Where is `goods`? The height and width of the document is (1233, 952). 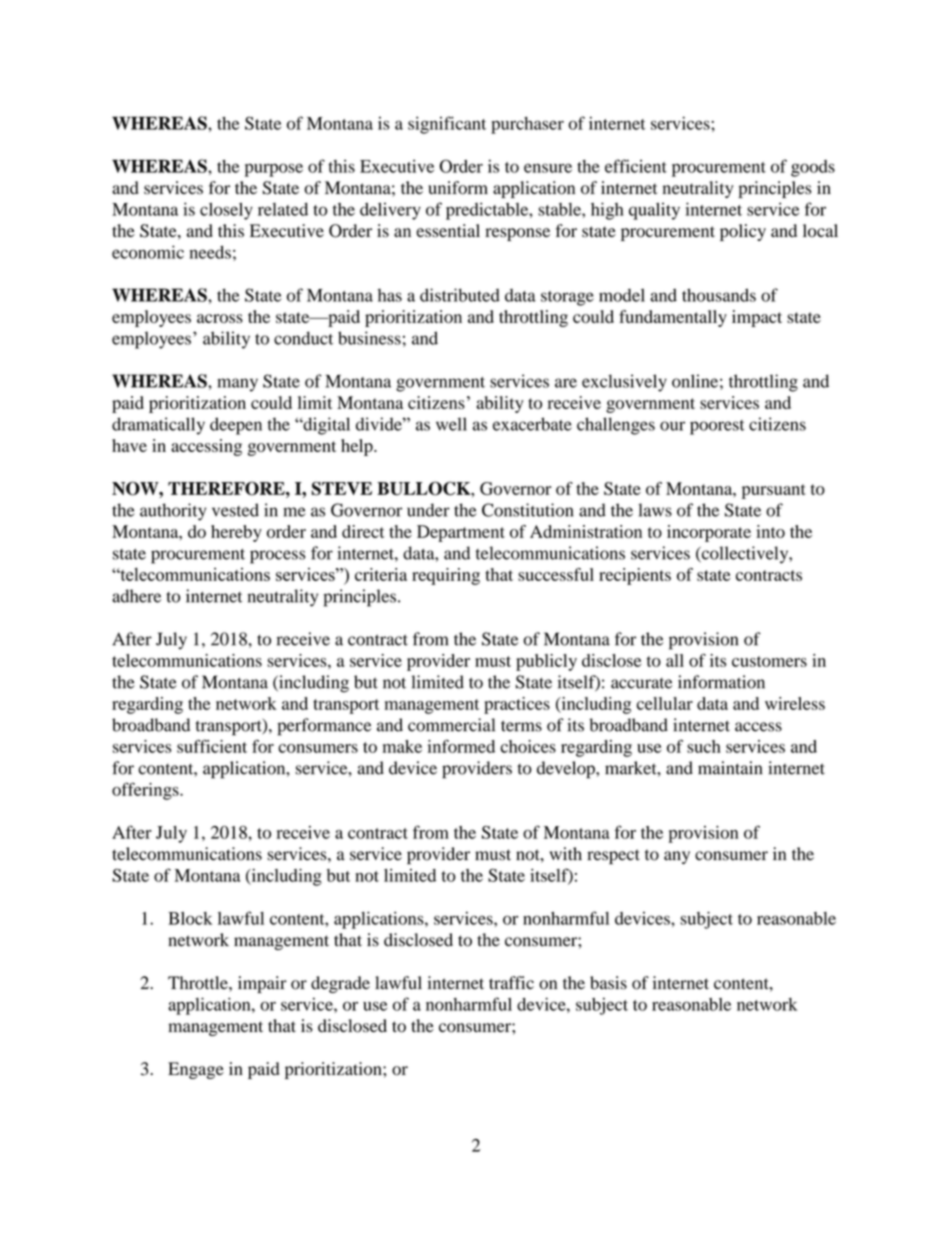
goods is located at coordinates (813, 168).
